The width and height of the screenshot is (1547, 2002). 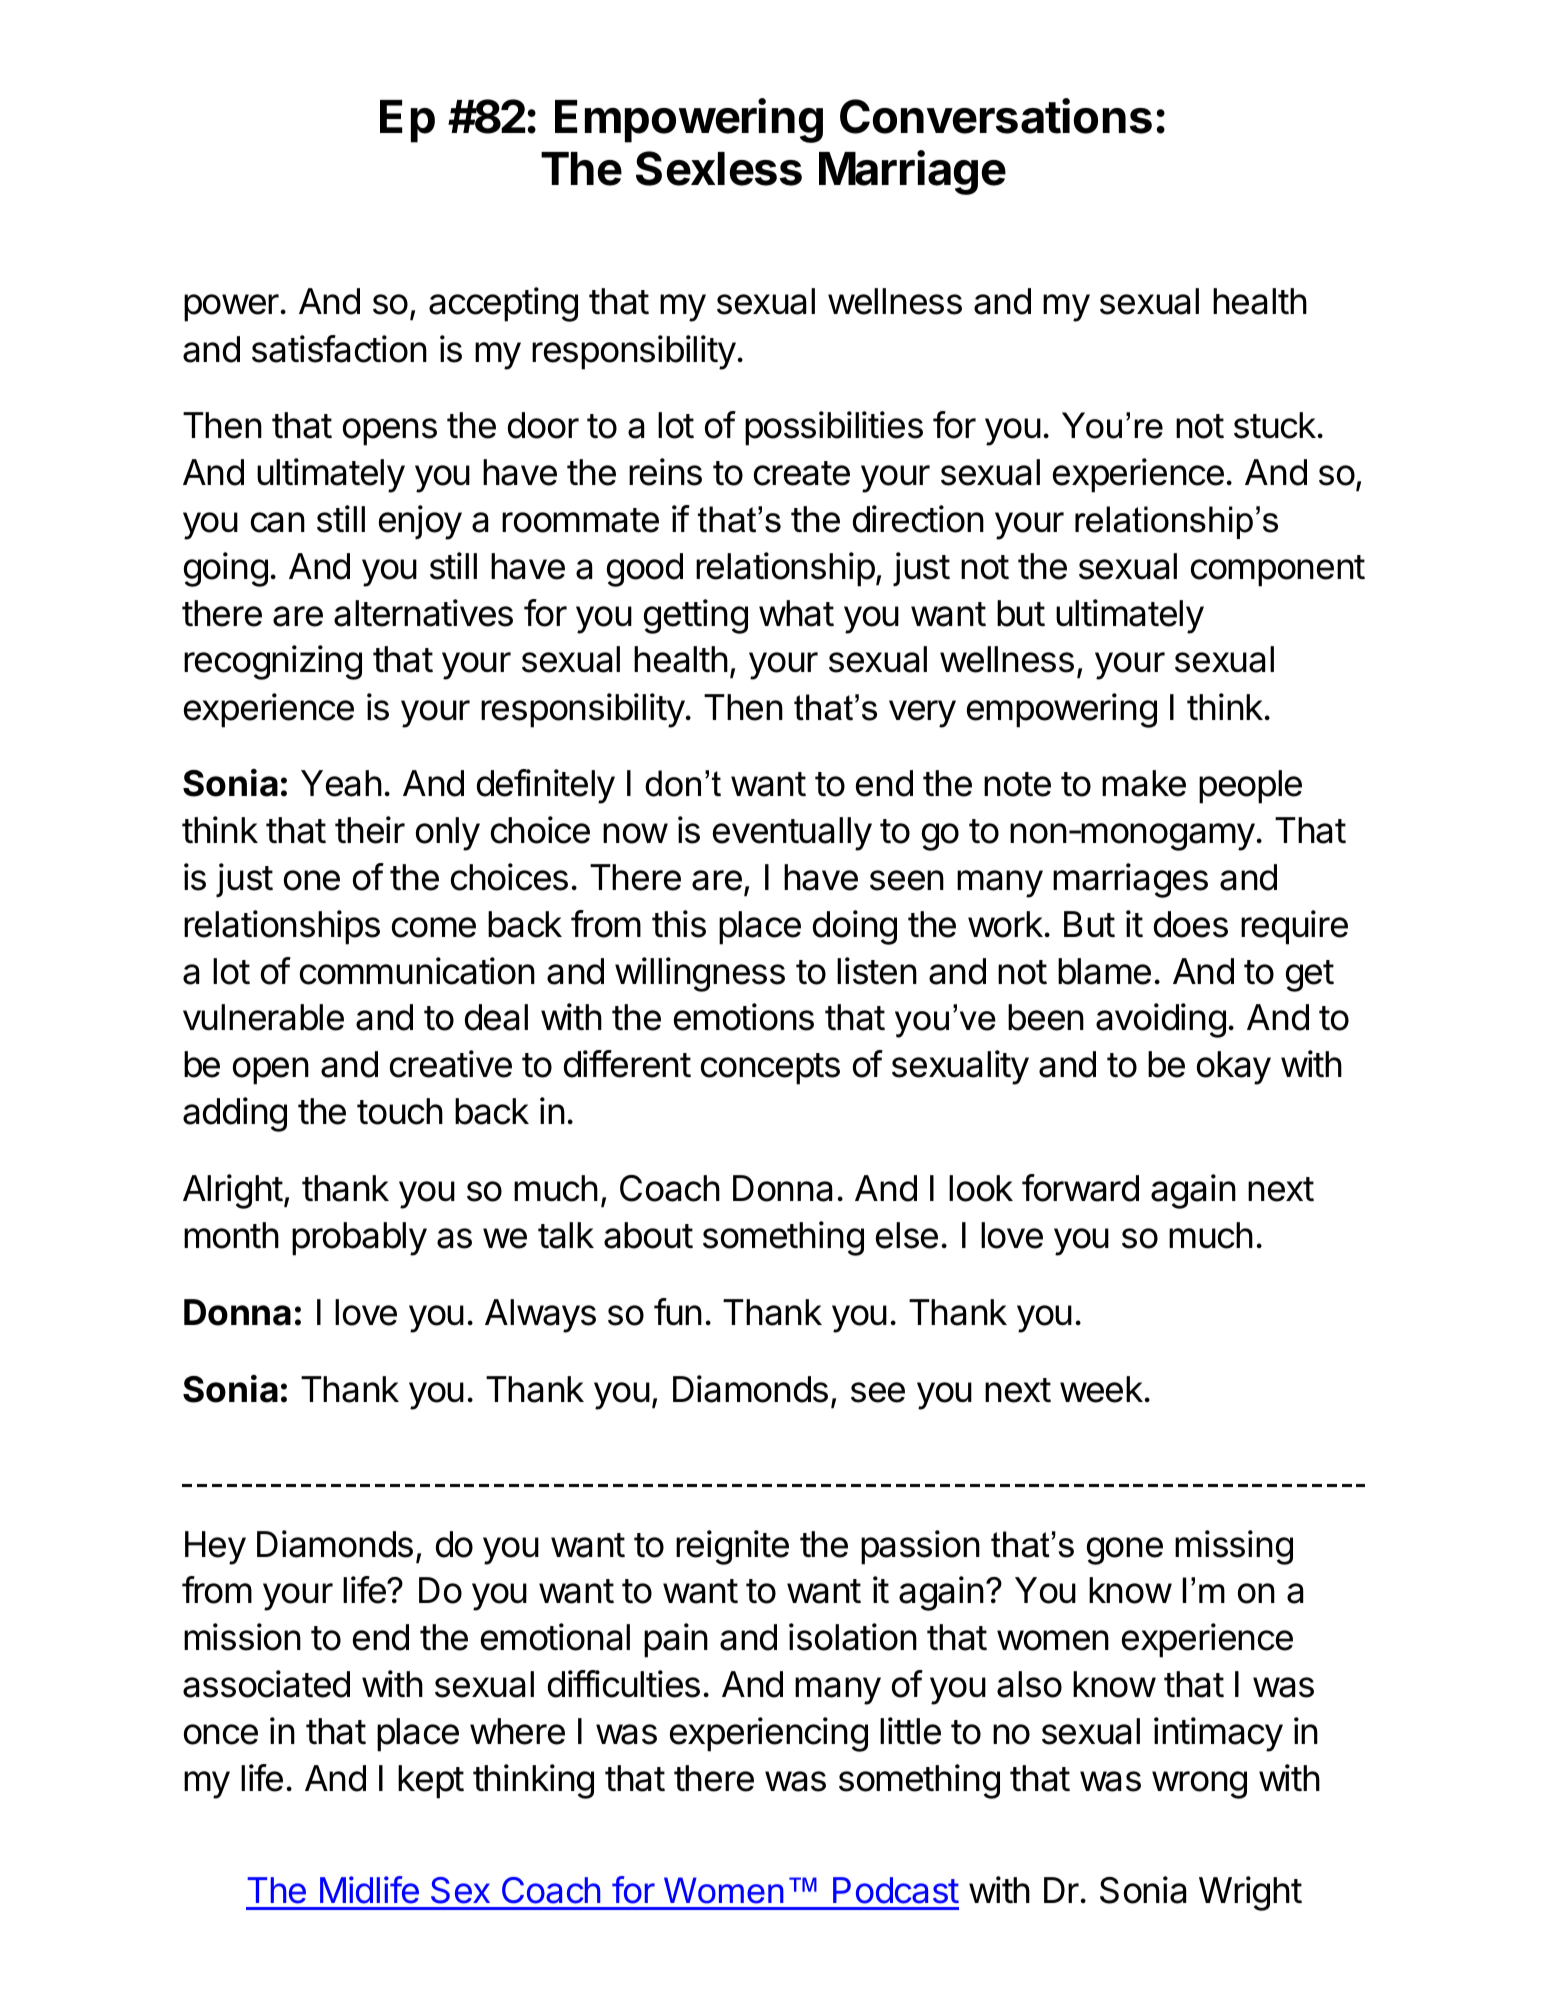 What do you see at coordinates (1101, 1389) in the screenshot?
I see `week` at bounding box center [1101, 1389].
